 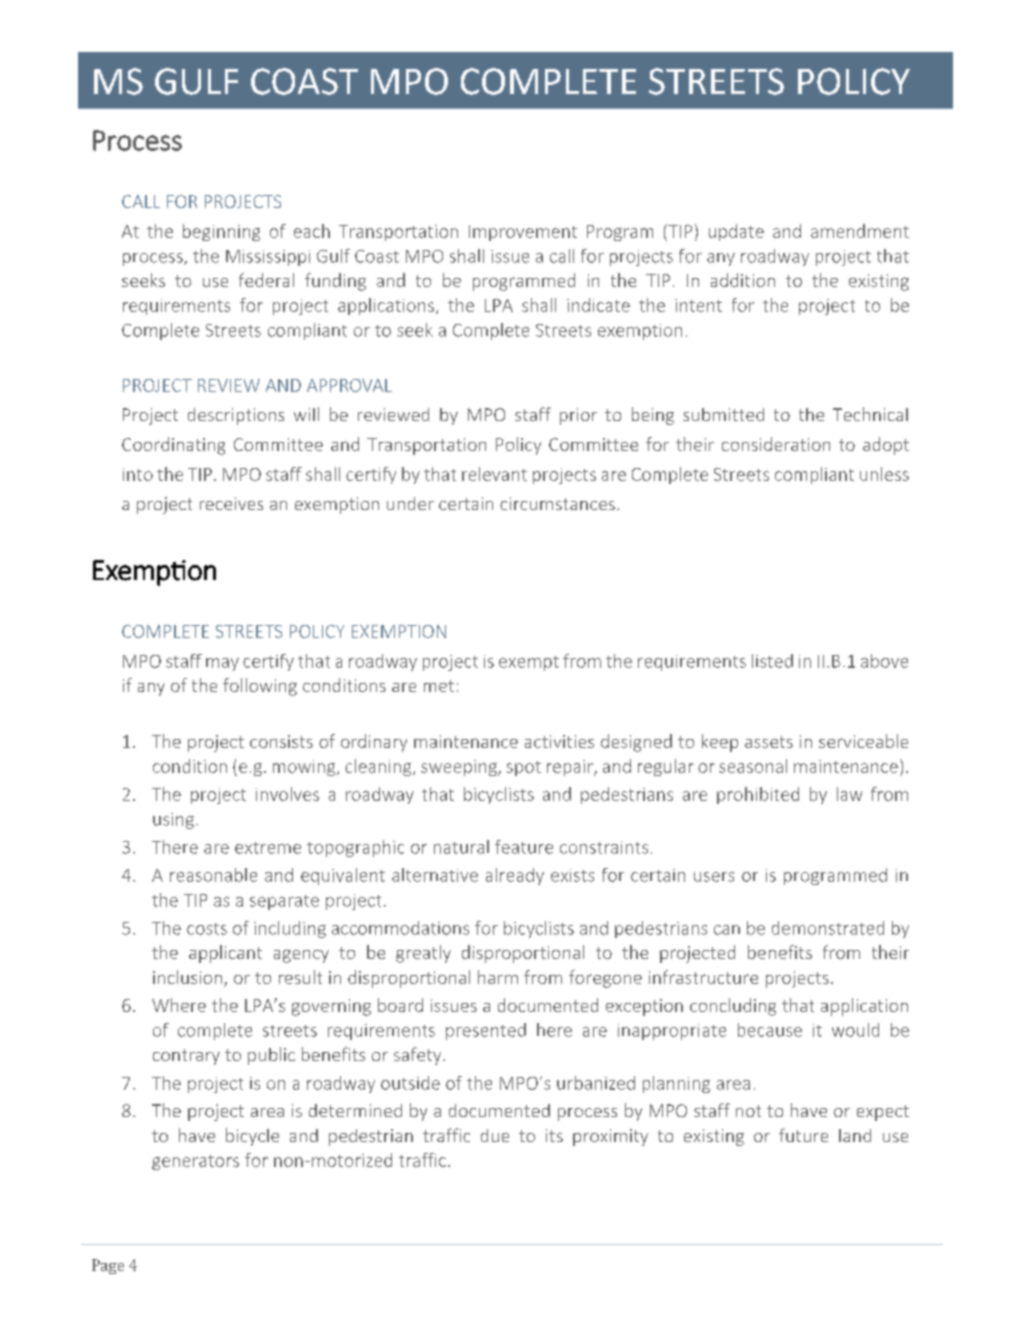 What do you see at coordinates (523, 233) in the page?
I see `Improvement` at bounding box center [523, 233].
